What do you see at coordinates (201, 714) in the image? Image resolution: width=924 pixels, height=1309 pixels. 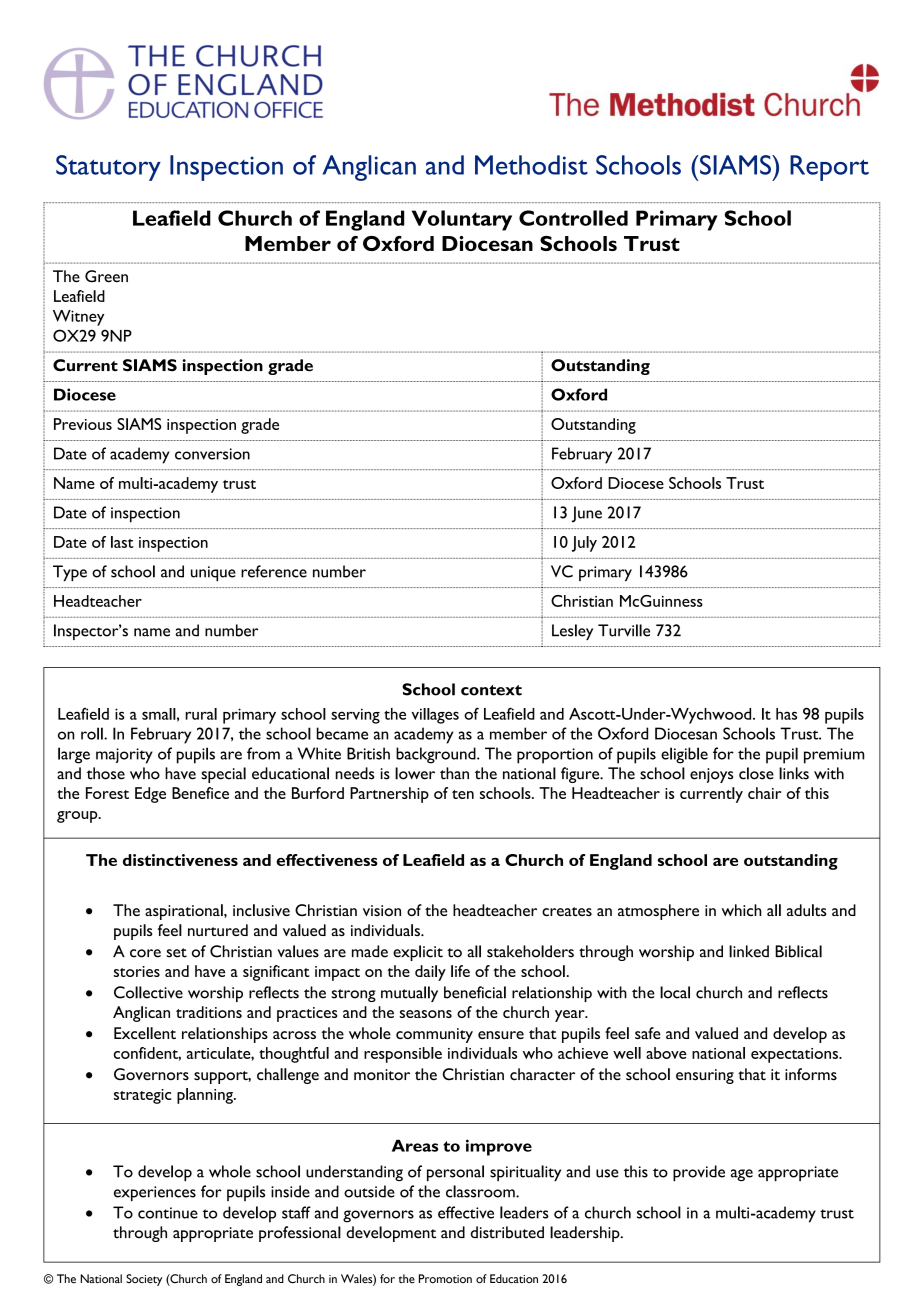 I see `rural` at bounding box center [201, 714].
